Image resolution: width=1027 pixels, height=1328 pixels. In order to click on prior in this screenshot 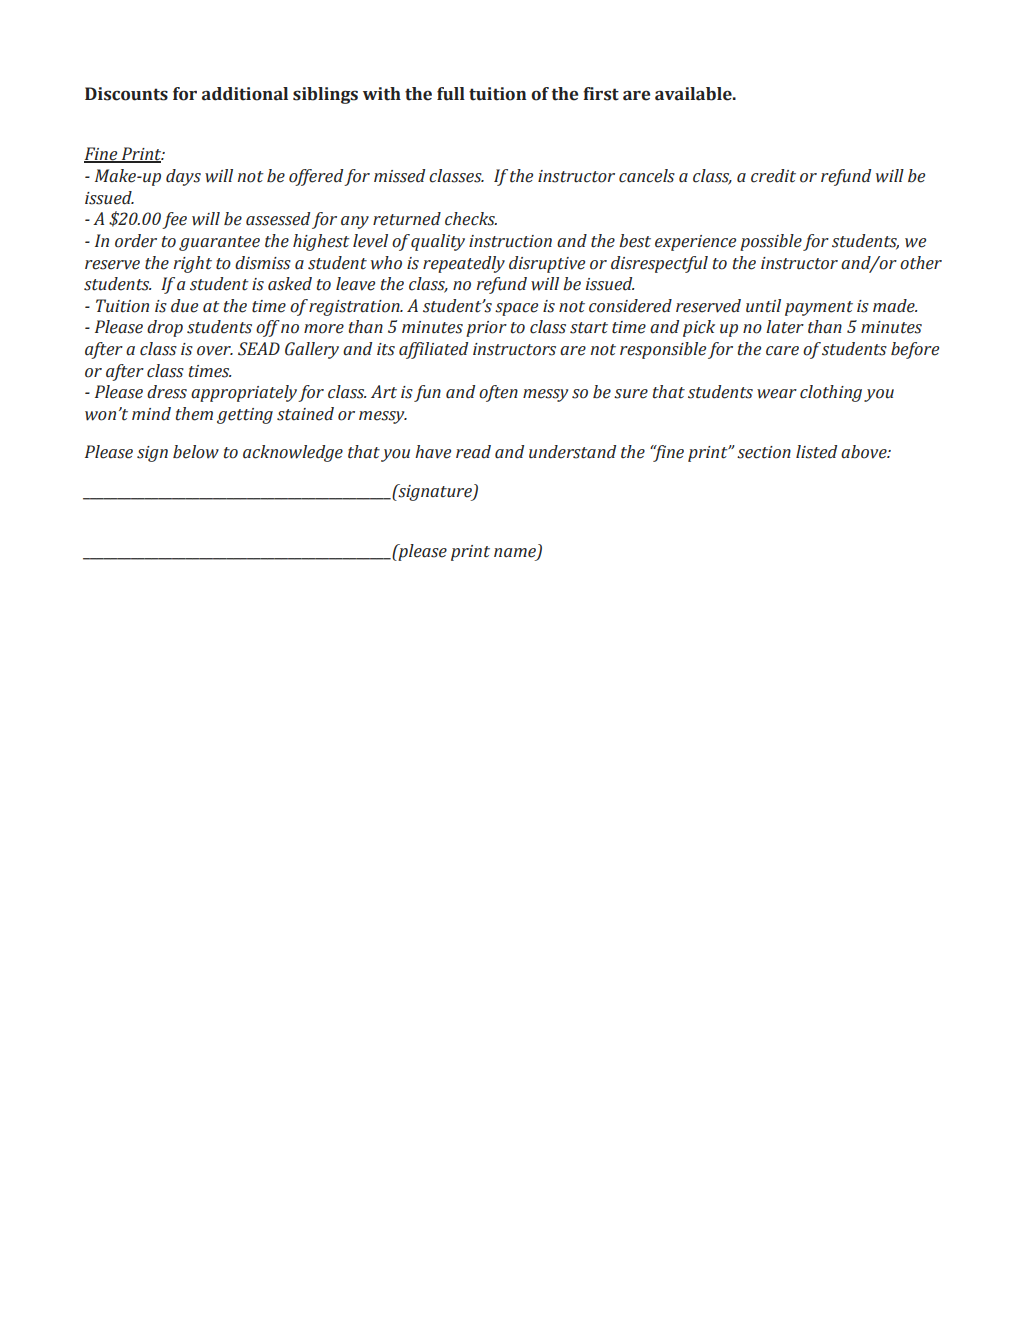, I will do `click(486, 329)`.
